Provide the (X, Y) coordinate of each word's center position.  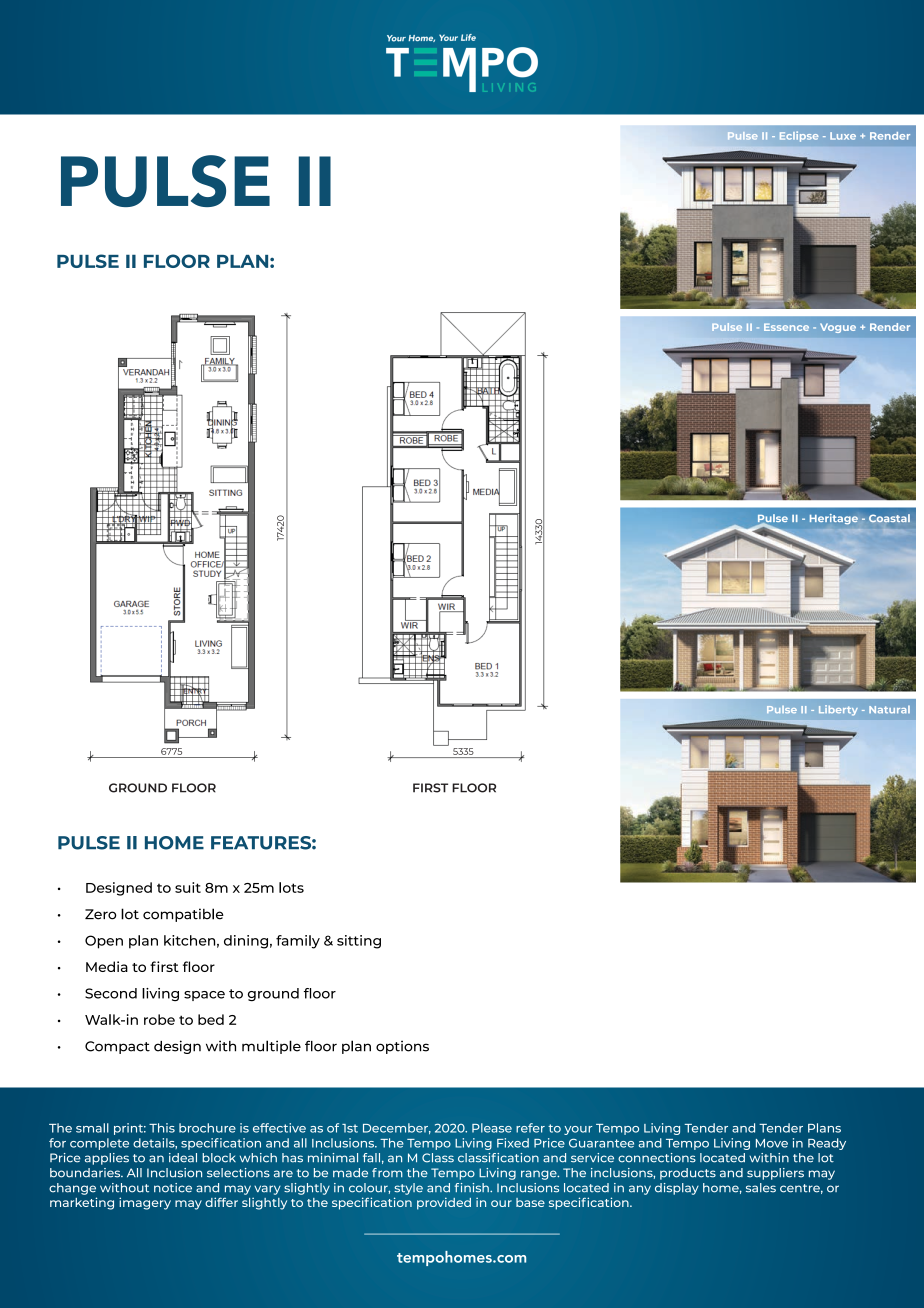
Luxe (843, 136)
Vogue (838, 328)
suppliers (775, 1174)
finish (473, 1188)
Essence (786, 327)
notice (173, 1188)
